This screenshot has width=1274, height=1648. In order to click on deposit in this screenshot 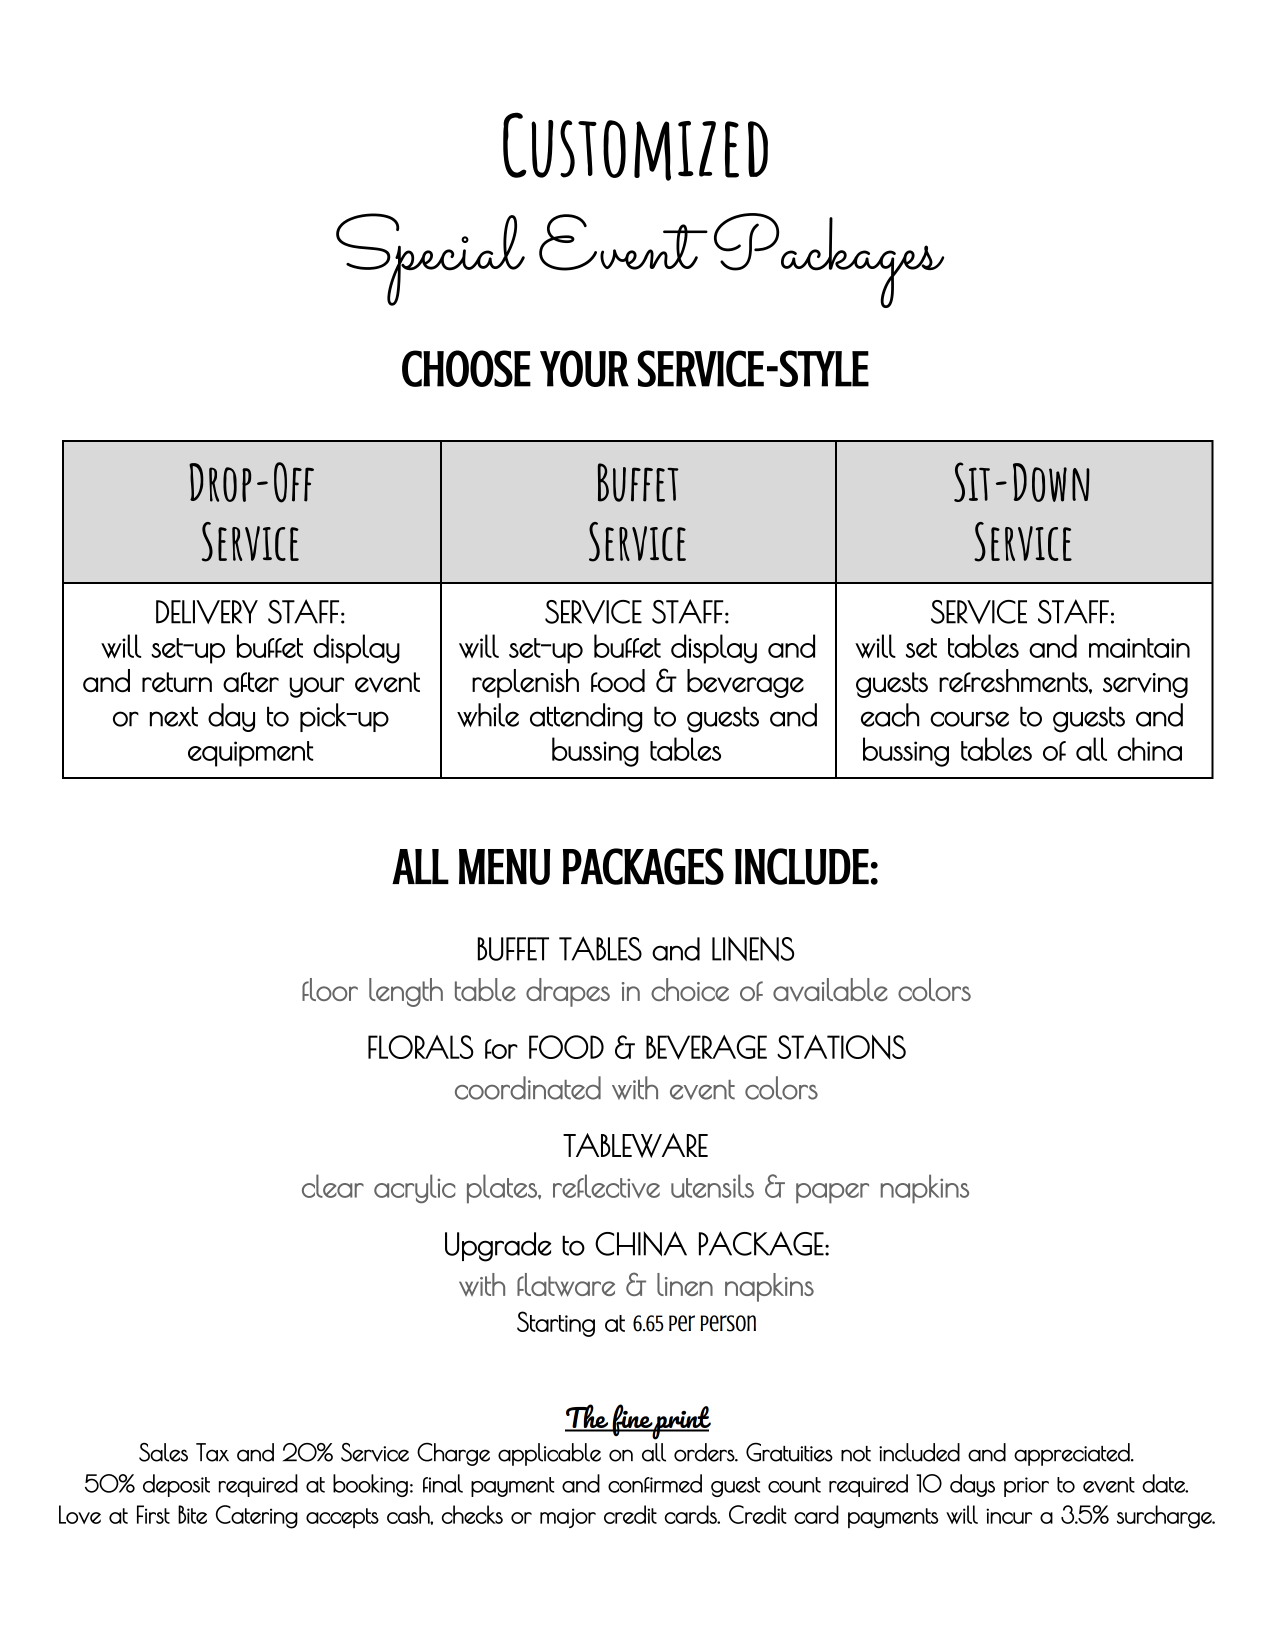, I will do `click(176, 1485)`.
